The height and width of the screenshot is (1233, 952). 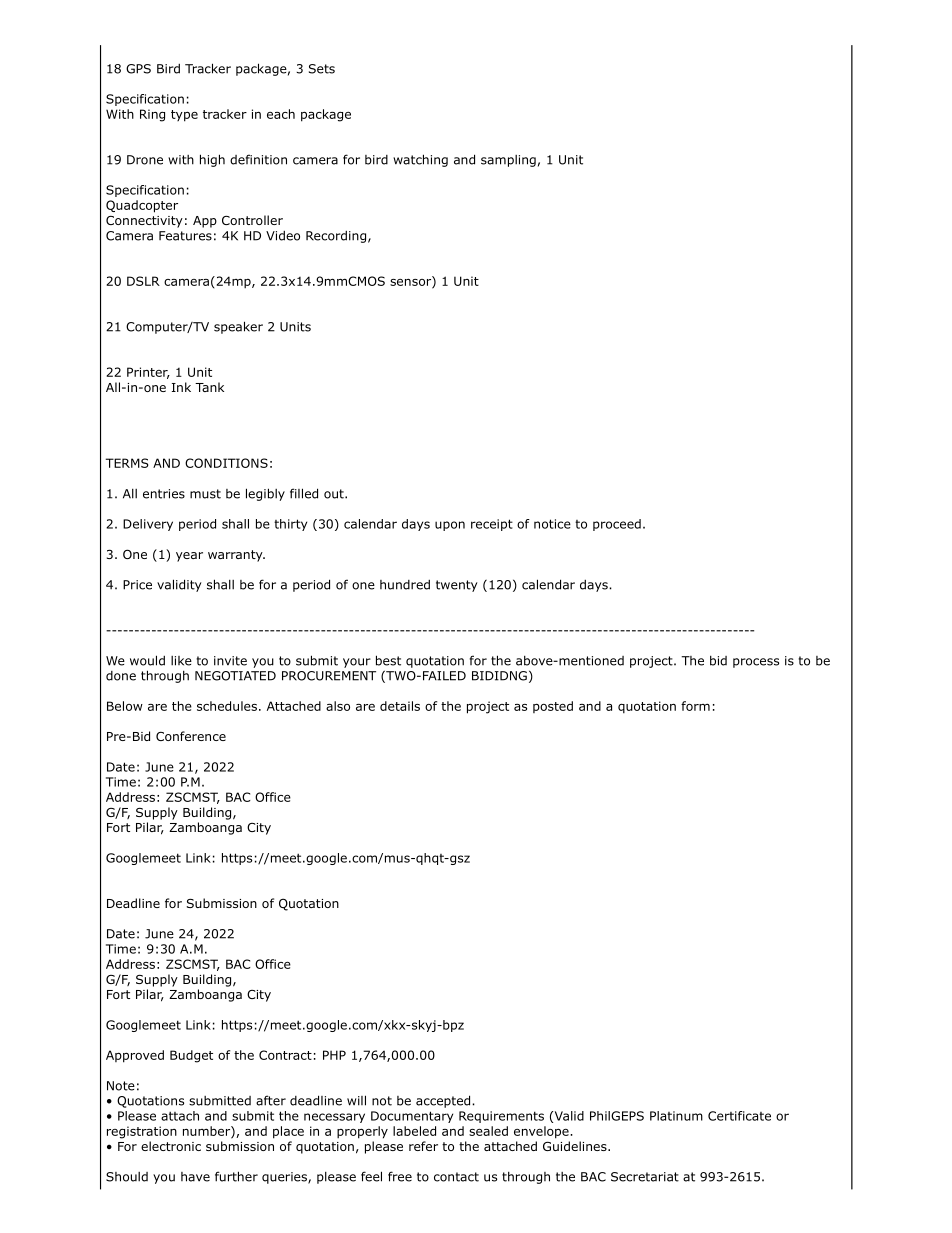 What do you see at coordinates (756, 663) in the screenshot?
I see `process` at bounding box center [756, 663].
